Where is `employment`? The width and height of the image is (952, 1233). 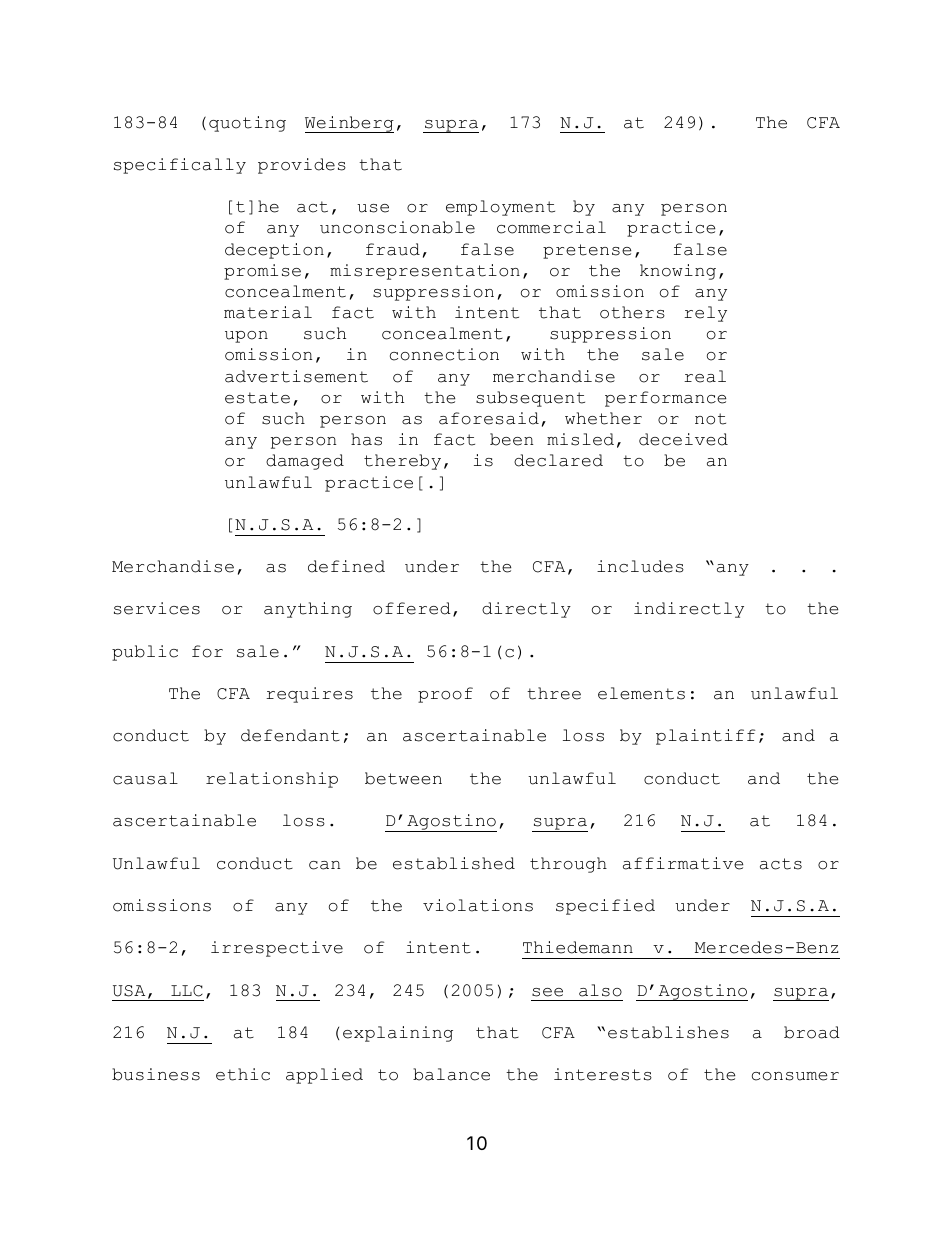
employment is located at coordinates (500, 208).
